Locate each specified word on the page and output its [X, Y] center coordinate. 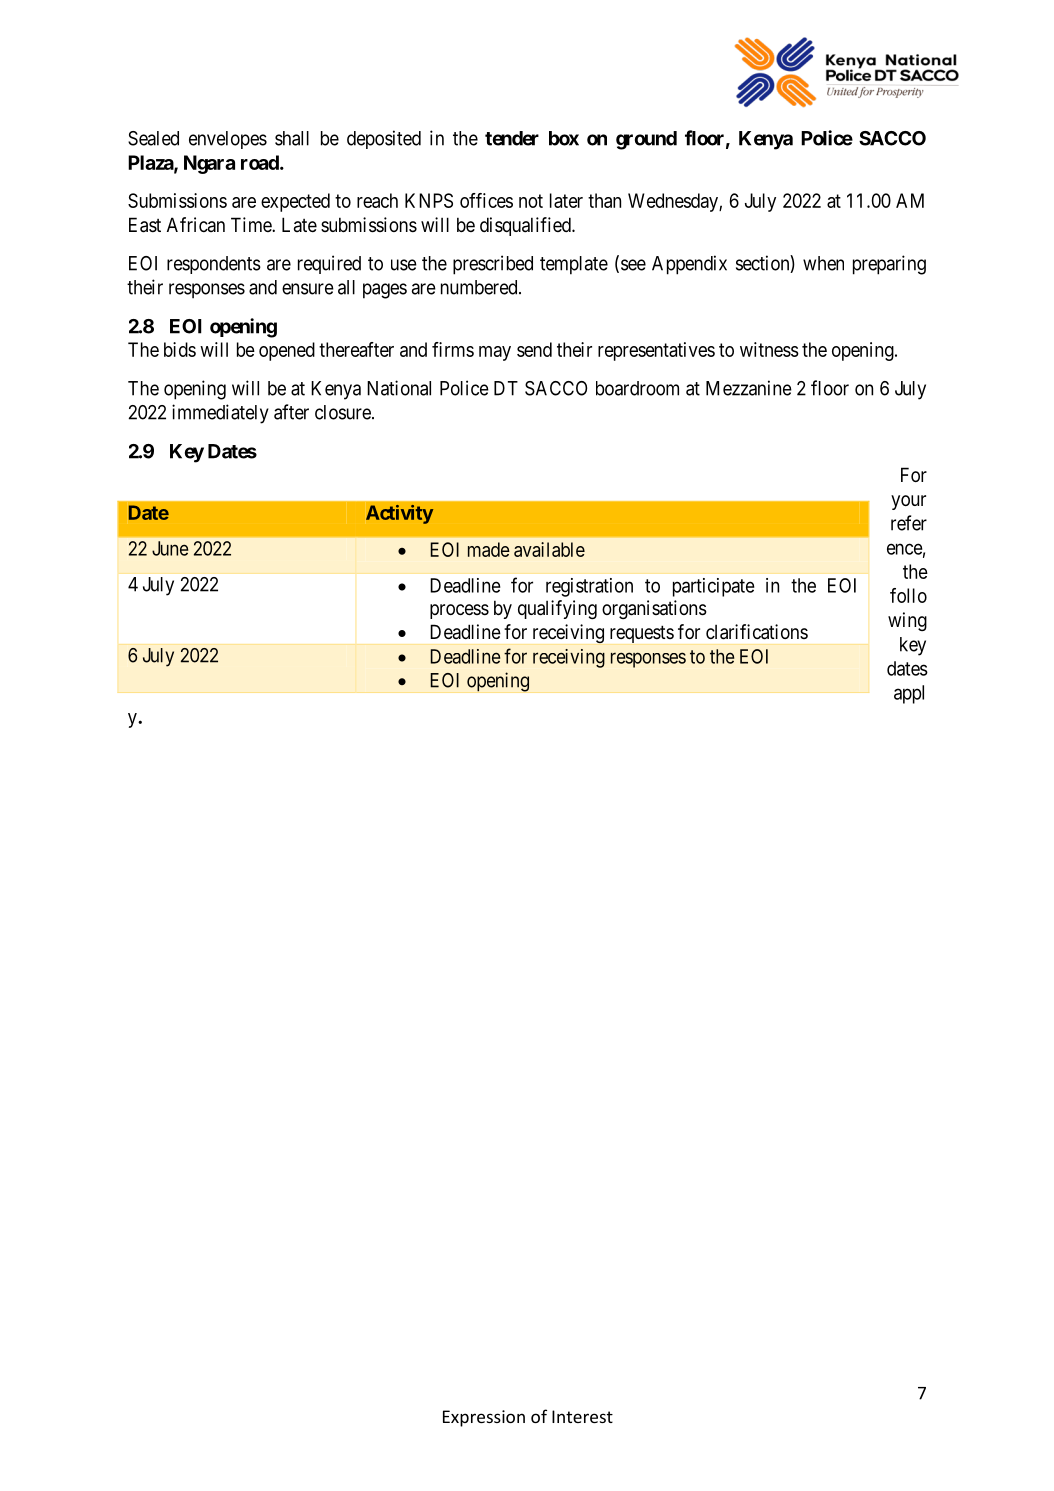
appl [909, 694]
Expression [484, 1418]
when [823, 263]
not [531, 201]
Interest [582, 1416]
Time [252, 224]
